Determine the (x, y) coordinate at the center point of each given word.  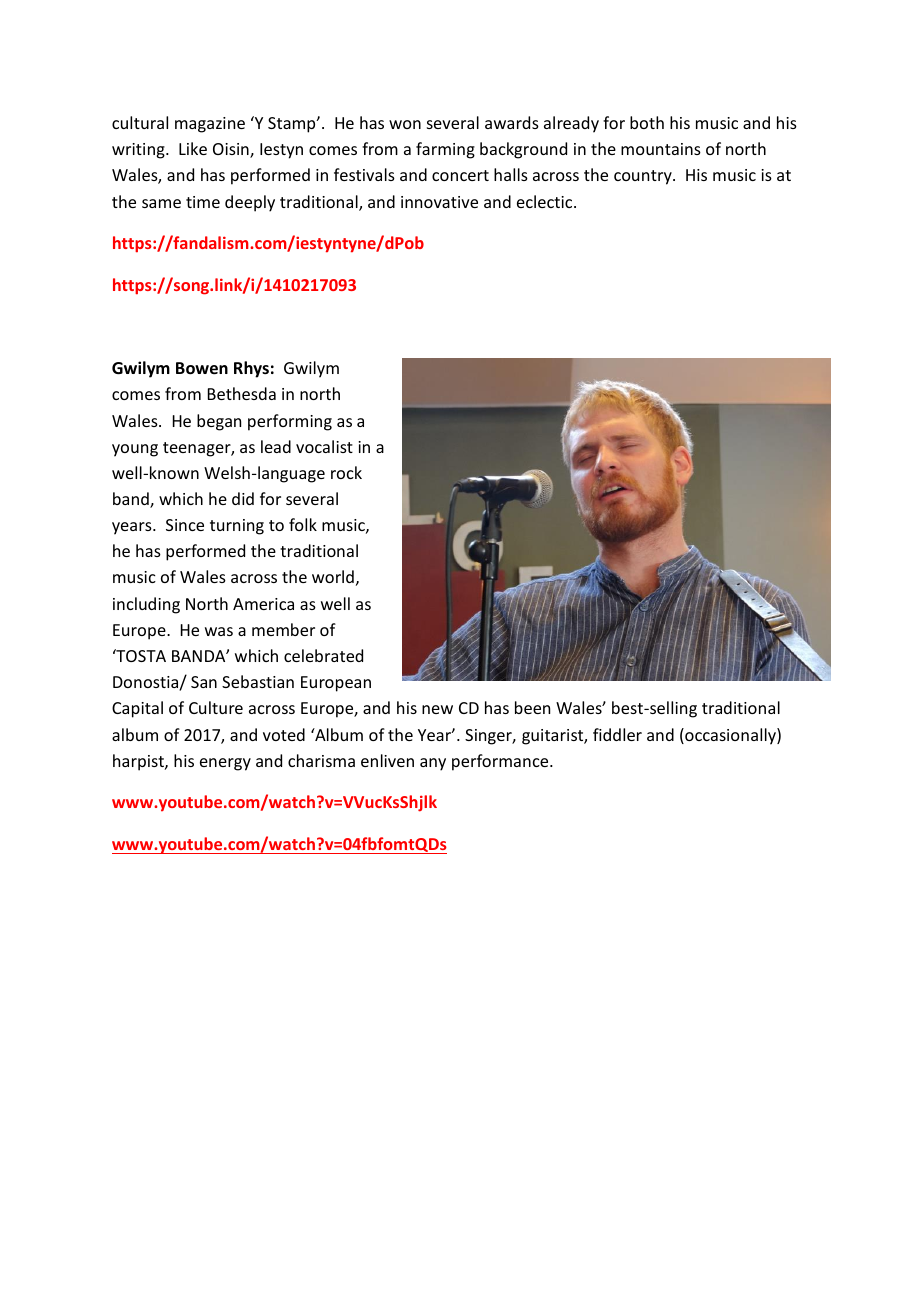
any (433, 764)
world (333, 576)
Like (193, 148)
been (532, 707)
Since (185, 525)
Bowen (202, 368)
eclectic (546, 201)
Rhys (251, 369)
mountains (661, 149)
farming (445, 150)
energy (225, 764)
